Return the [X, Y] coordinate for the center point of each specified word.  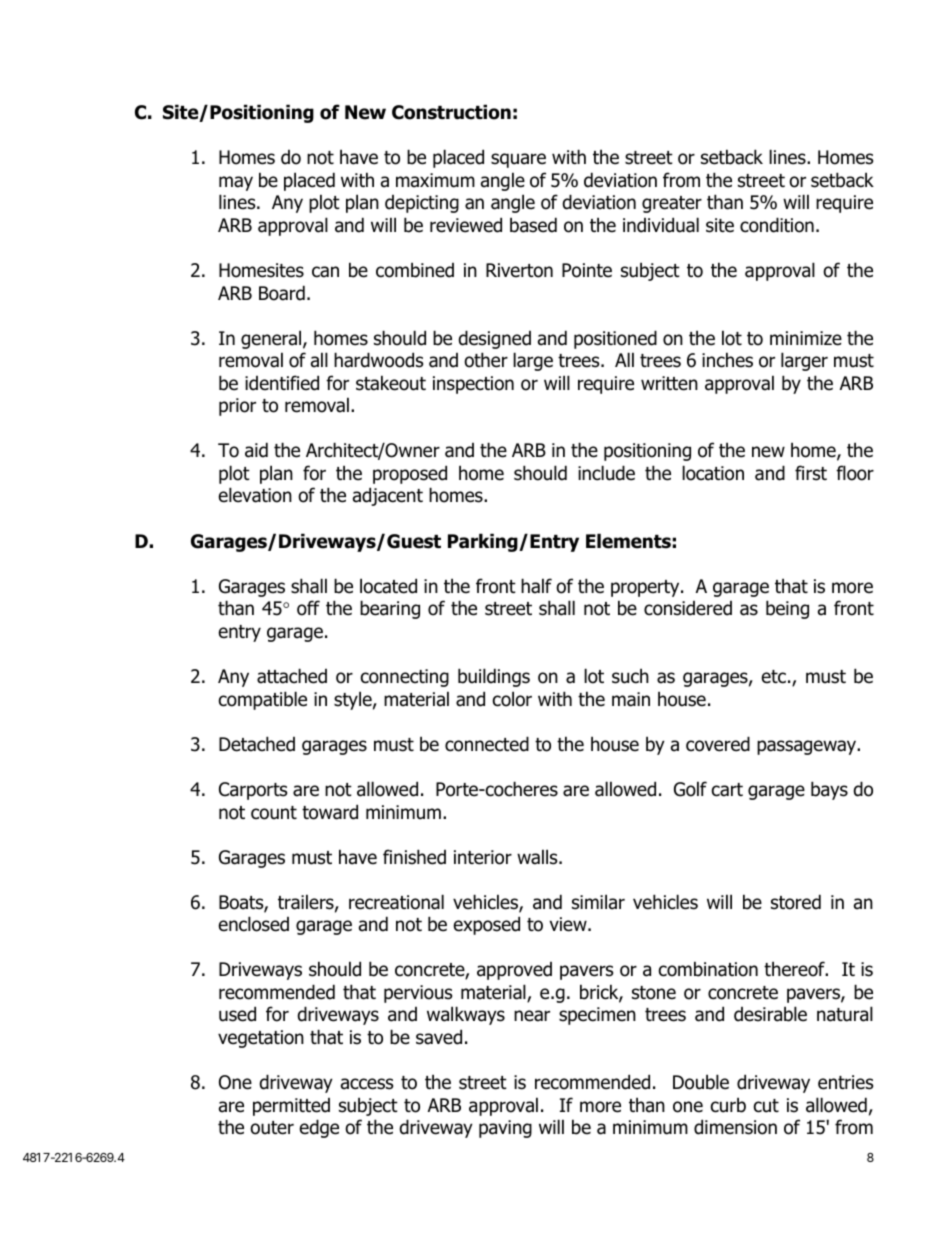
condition [777, 225]
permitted [291, 1107]
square [518, 160]
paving [505, 1129]
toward [330, 812]
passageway [808, 747]
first [811, 473]
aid [256, 450]
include [606, 473]
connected [487, 744]
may [236, 183]
